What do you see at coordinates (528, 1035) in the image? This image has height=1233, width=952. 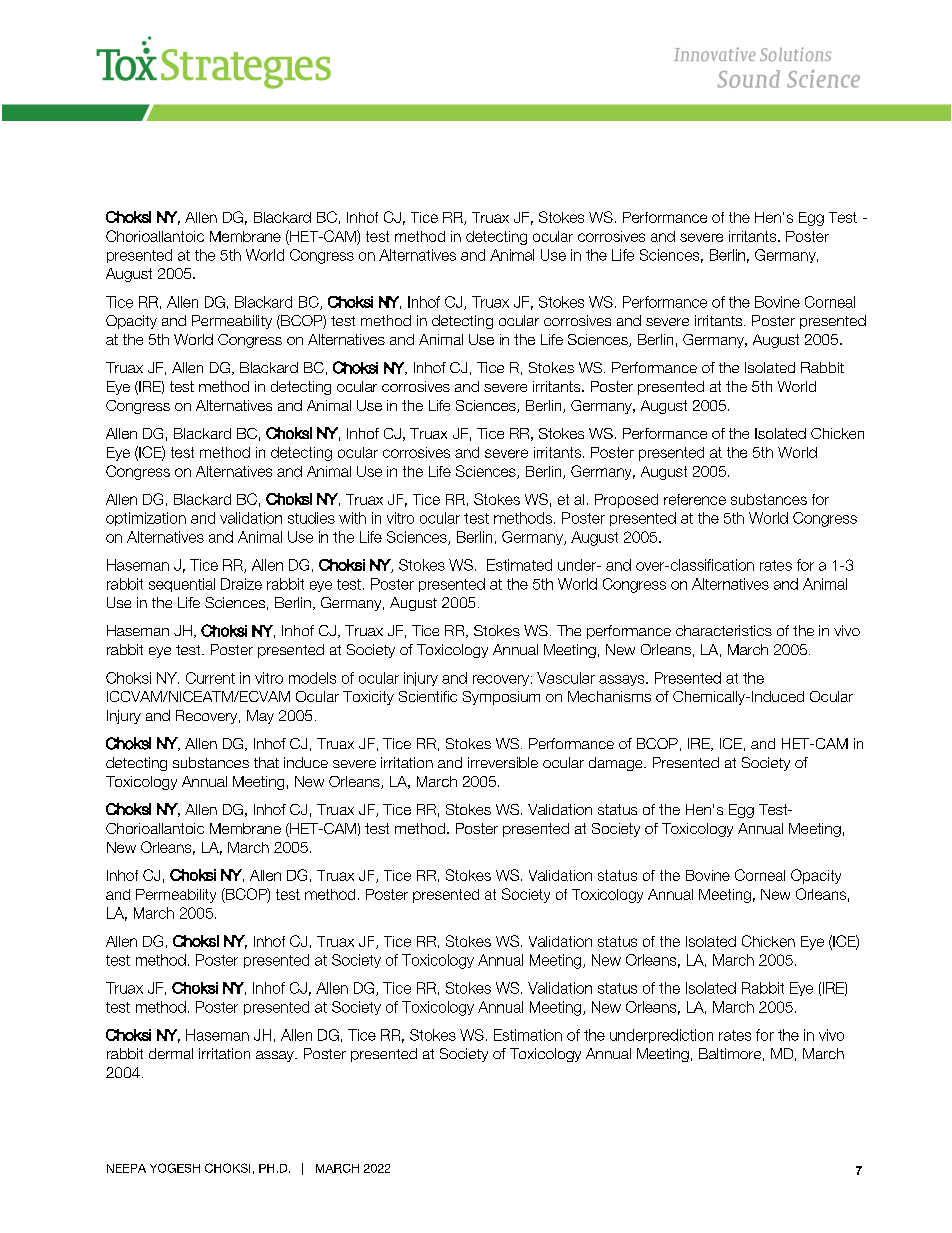 I see `Estimation` at bounding box center [528, 1035].
